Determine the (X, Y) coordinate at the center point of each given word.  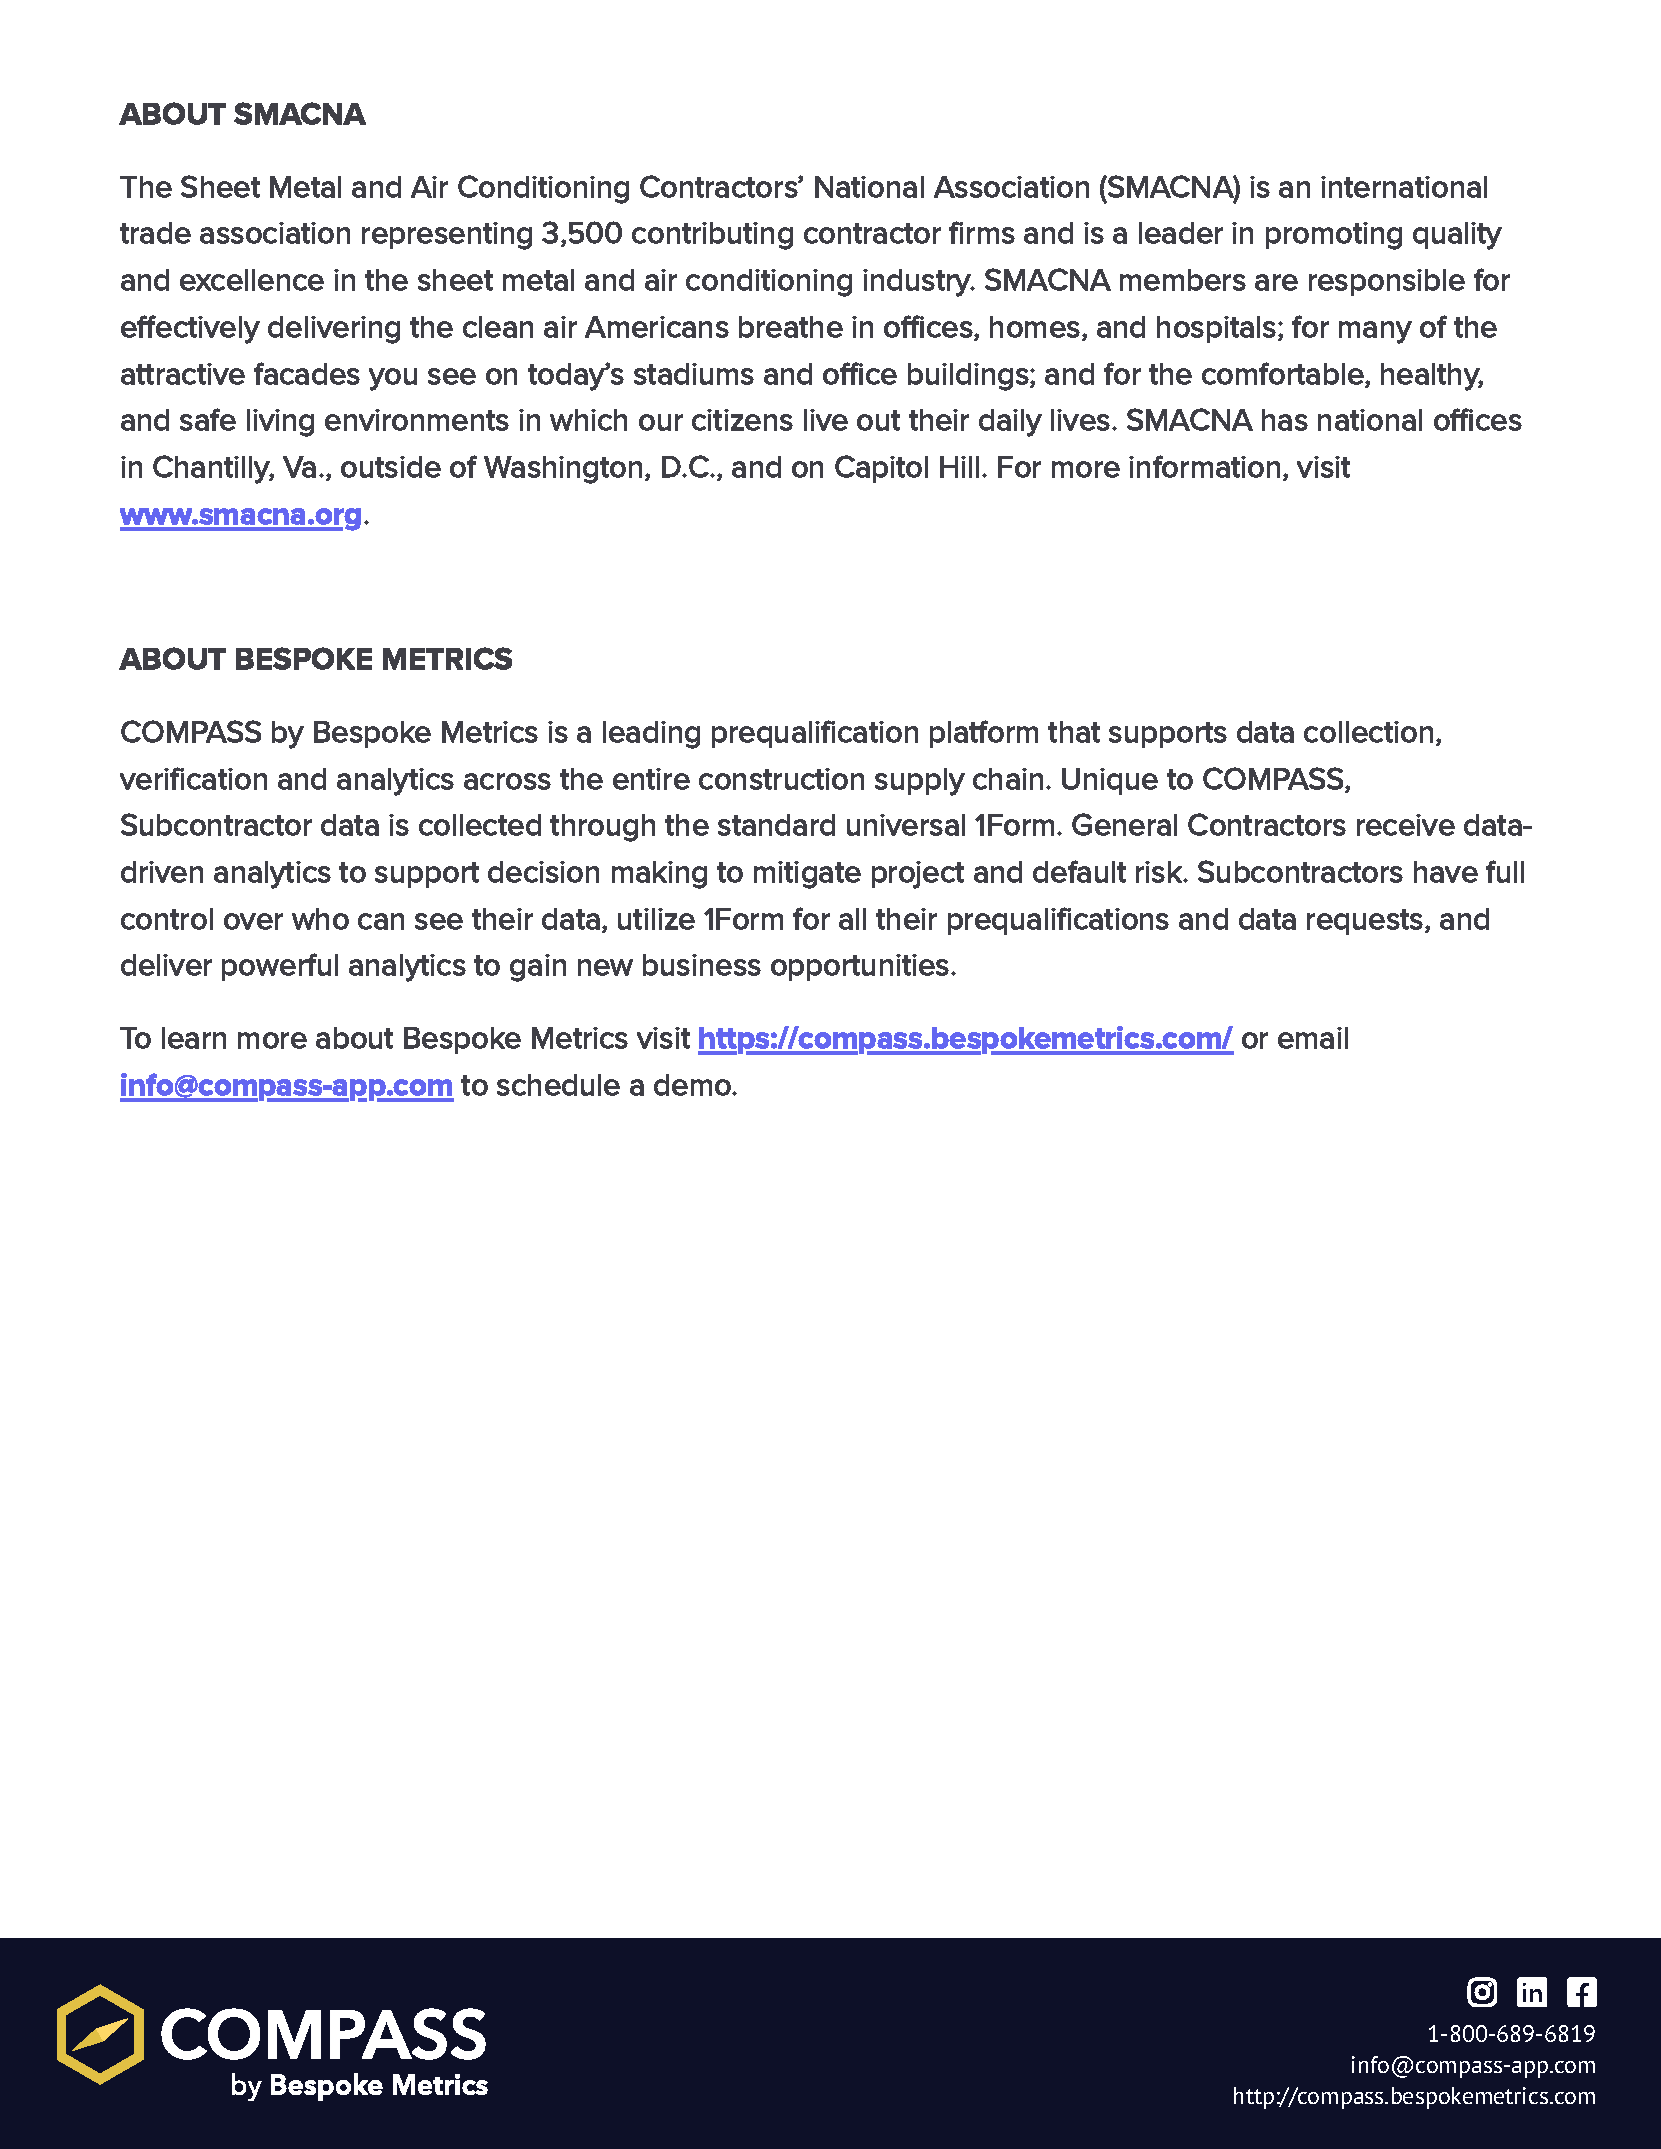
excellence (252, 280)
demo (693, 1085)
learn (194, 1038)
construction (781, 779)
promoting (1334, 236)
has (1285, 420)
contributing (712, 236)
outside (391, 467)
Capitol (881, 469)
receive (1406, 825)
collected (480, 825)
